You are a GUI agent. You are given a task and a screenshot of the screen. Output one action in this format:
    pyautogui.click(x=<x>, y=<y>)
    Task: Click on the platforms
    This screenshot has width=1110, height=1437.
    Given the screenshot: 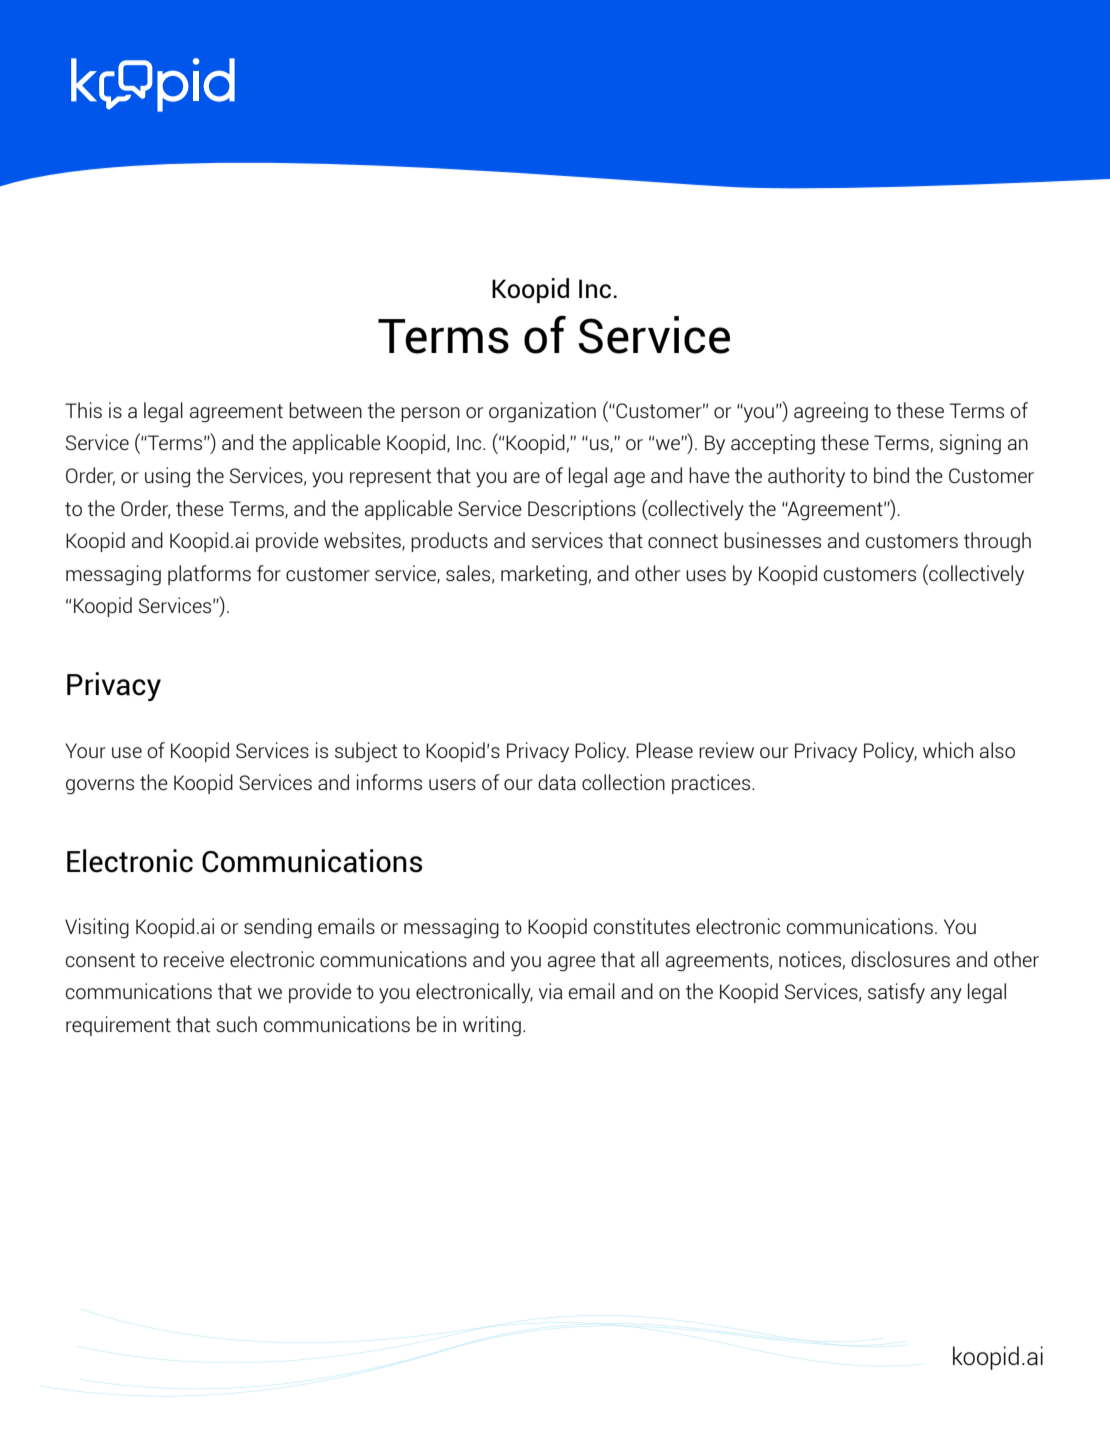 What is the action you would take?
    pyautogui.click(x=209, y=575)
